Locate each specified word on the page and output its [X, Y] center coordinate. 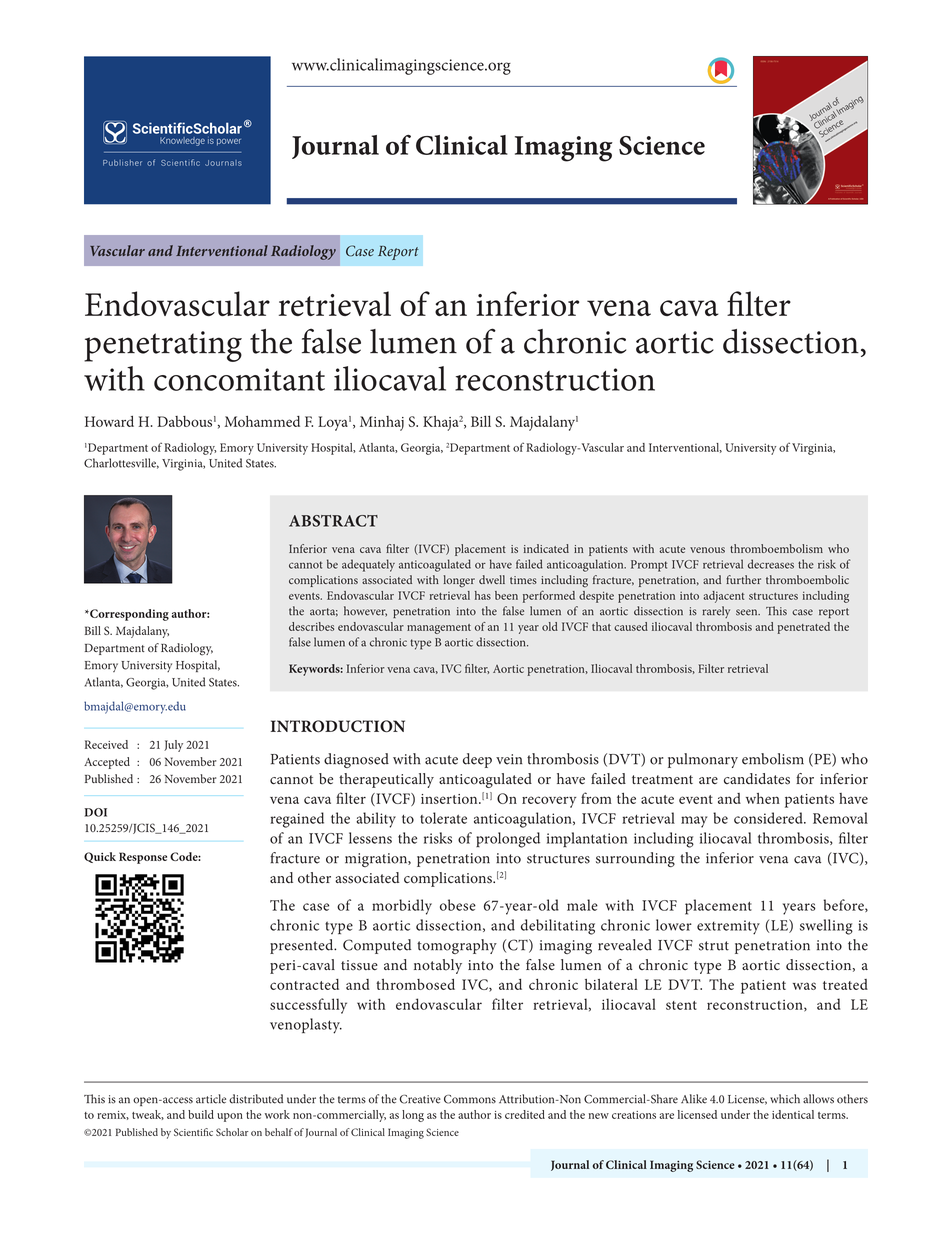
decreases [771, 564]
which [785, 1099]
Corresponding [128, 615]
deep [477, 760]
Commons [470, 1099]
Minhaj [382, 423]
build [201, 1114]
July [173, 746]
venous [707, 550]
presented [303, 946]
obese [458, 905]
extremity [728, 927]
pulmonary [703, 760]
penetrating [163, 346]
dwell [492, 579]
